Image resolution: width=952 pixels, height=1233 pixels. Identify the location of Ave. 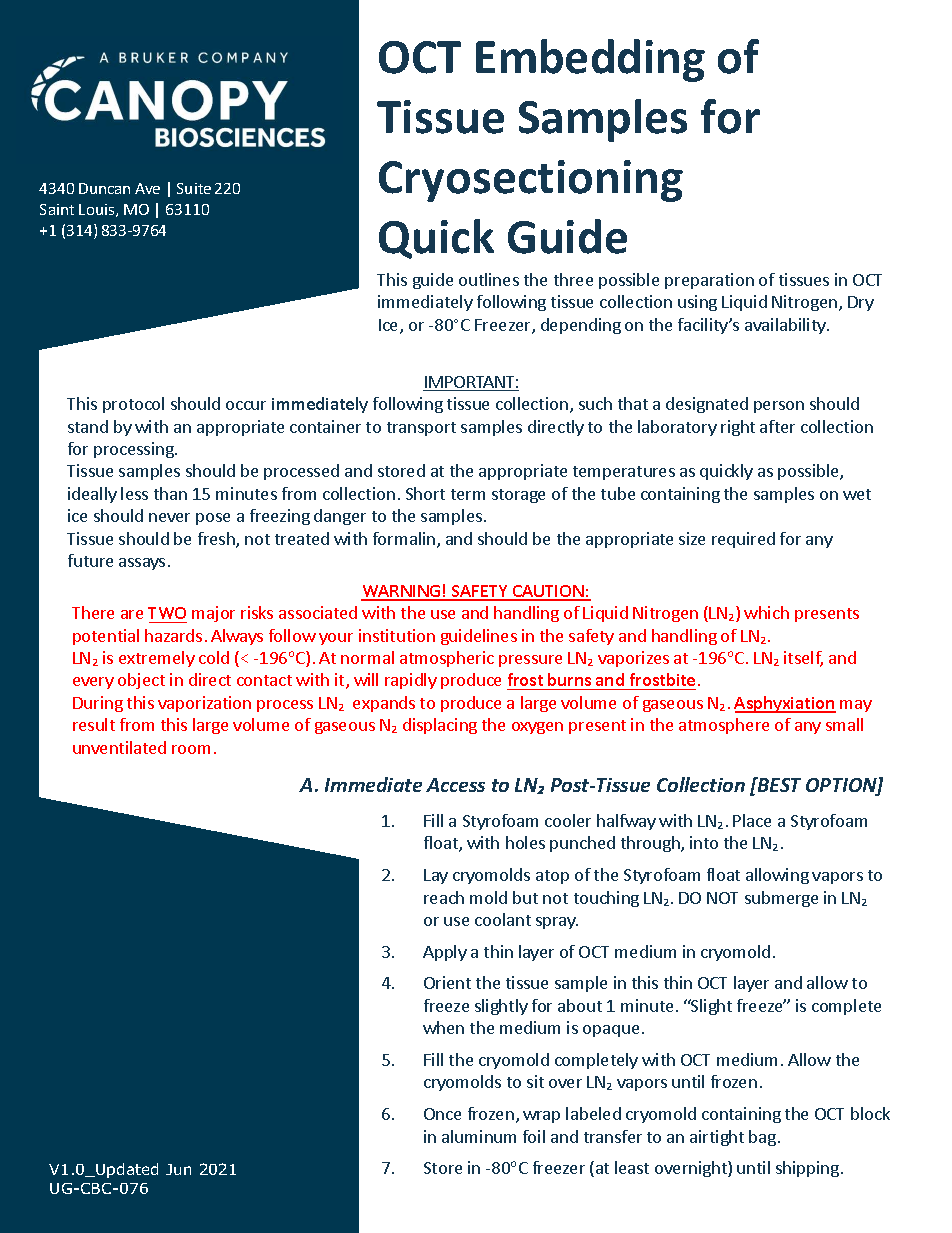
(147, 188).
